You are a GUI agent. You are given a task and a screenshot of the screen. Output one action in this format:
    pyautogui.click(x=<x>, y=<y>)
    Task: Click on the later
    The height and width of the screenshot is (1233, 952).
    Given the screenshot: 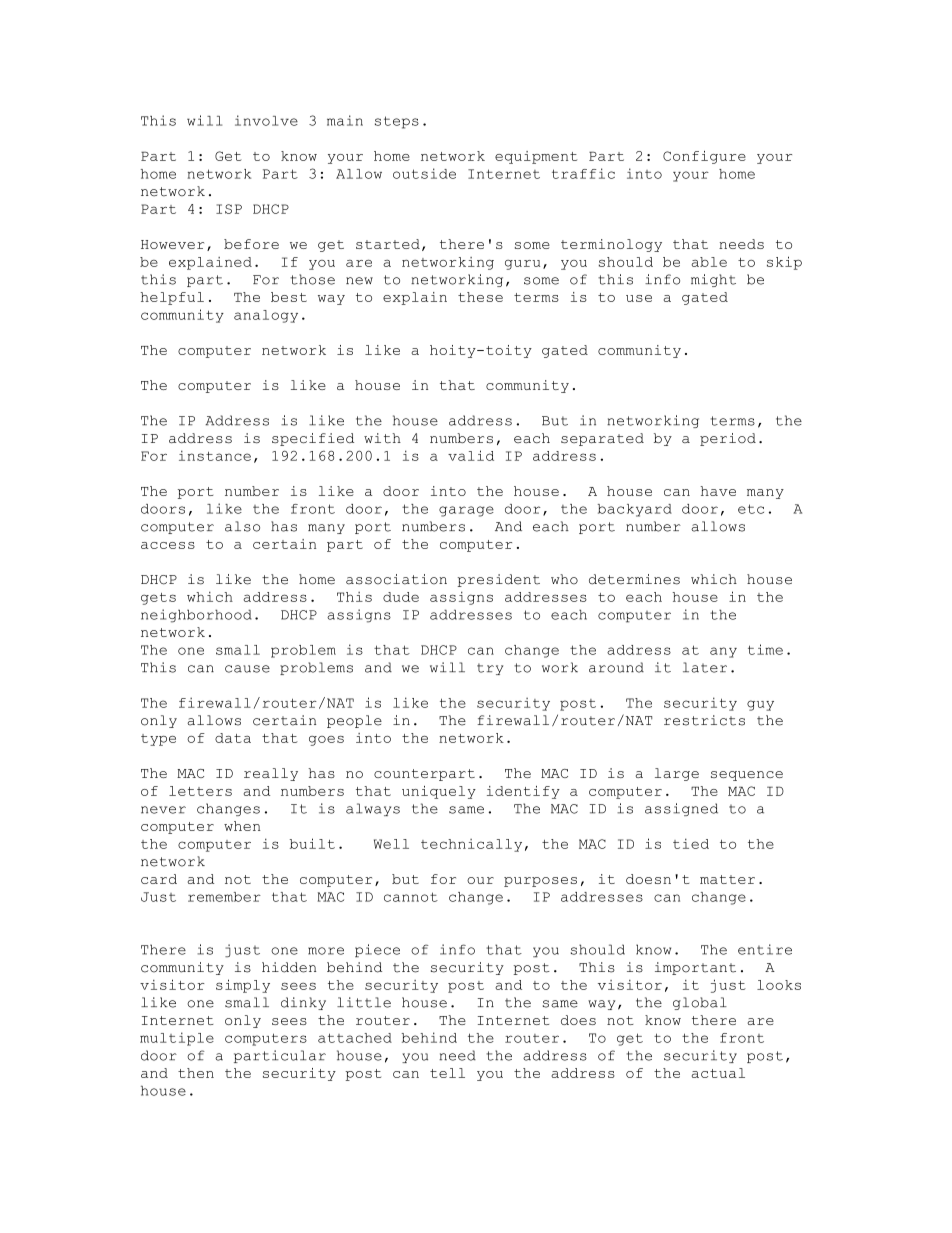 What is the action you would take?
    pyautogui.click(x=705, y=667)
